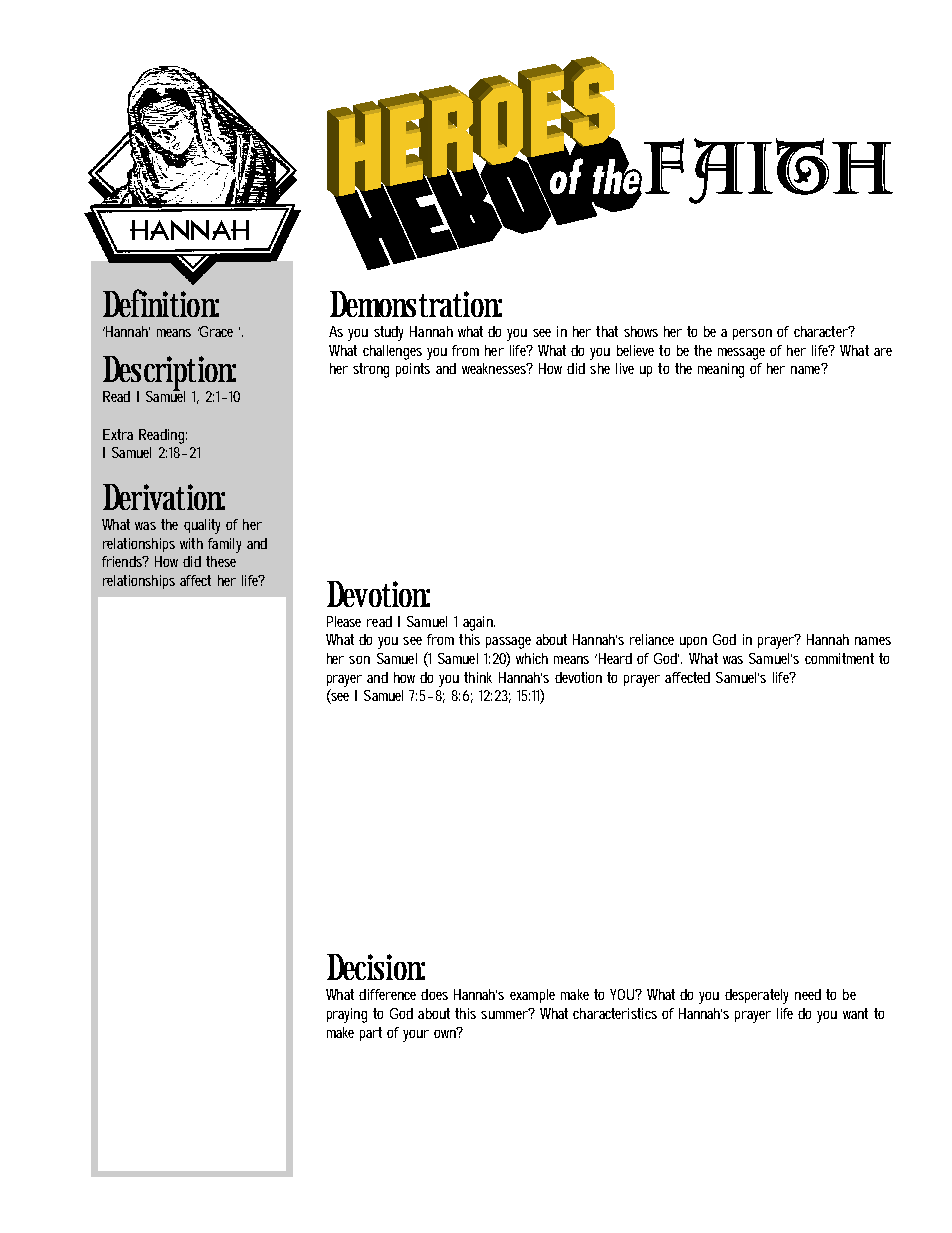 This screenshot has height=1233, width=952. I want to click on points, so click(413, 370).
